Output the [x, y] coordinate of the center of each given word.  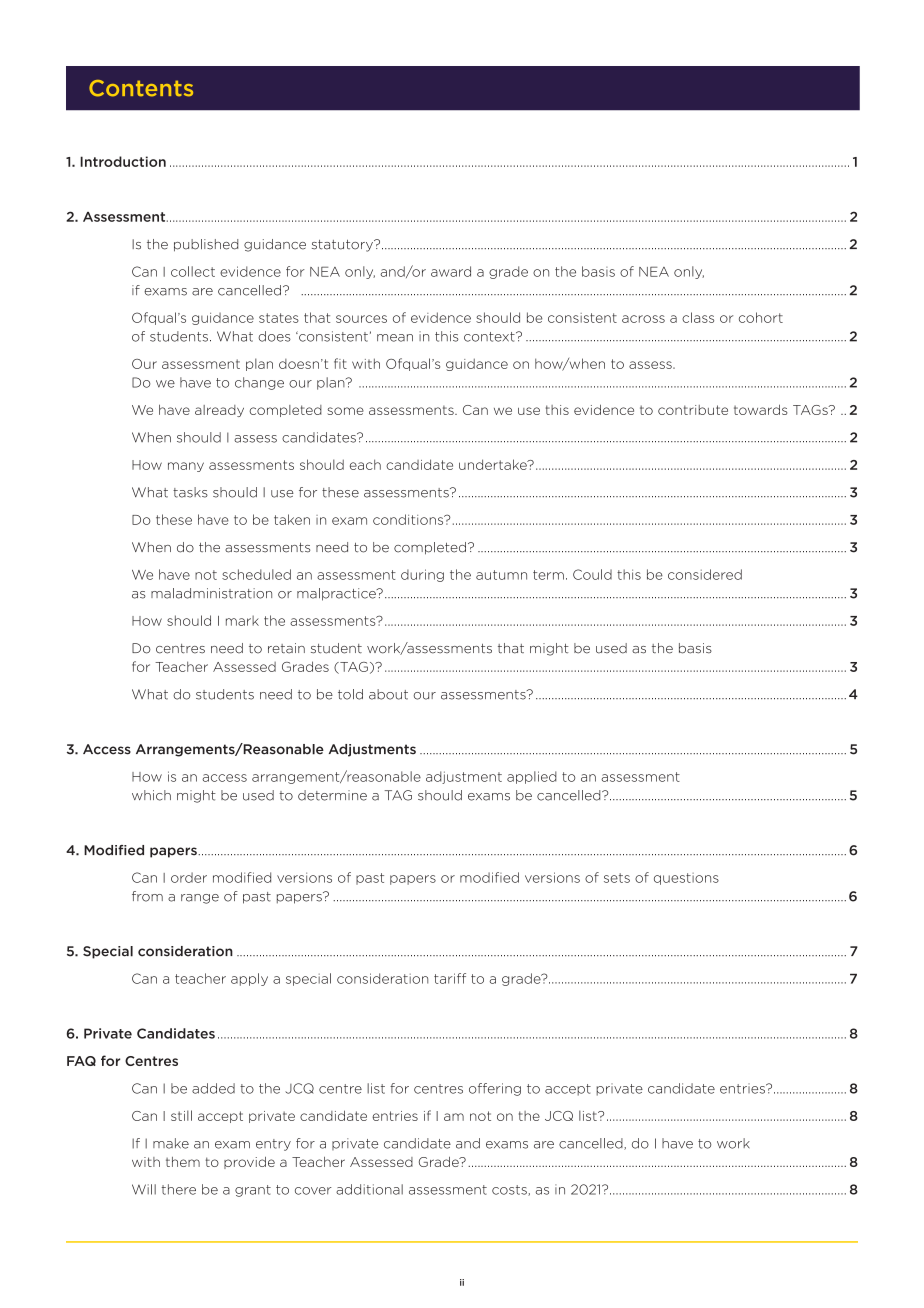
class [698, 317]
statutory [343, 246]
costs [510, 1190]
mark [242, 620]
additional [369, 1189]
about [388, 694]
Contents [141, 88]
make [171, 1143]
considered [705, 574]
